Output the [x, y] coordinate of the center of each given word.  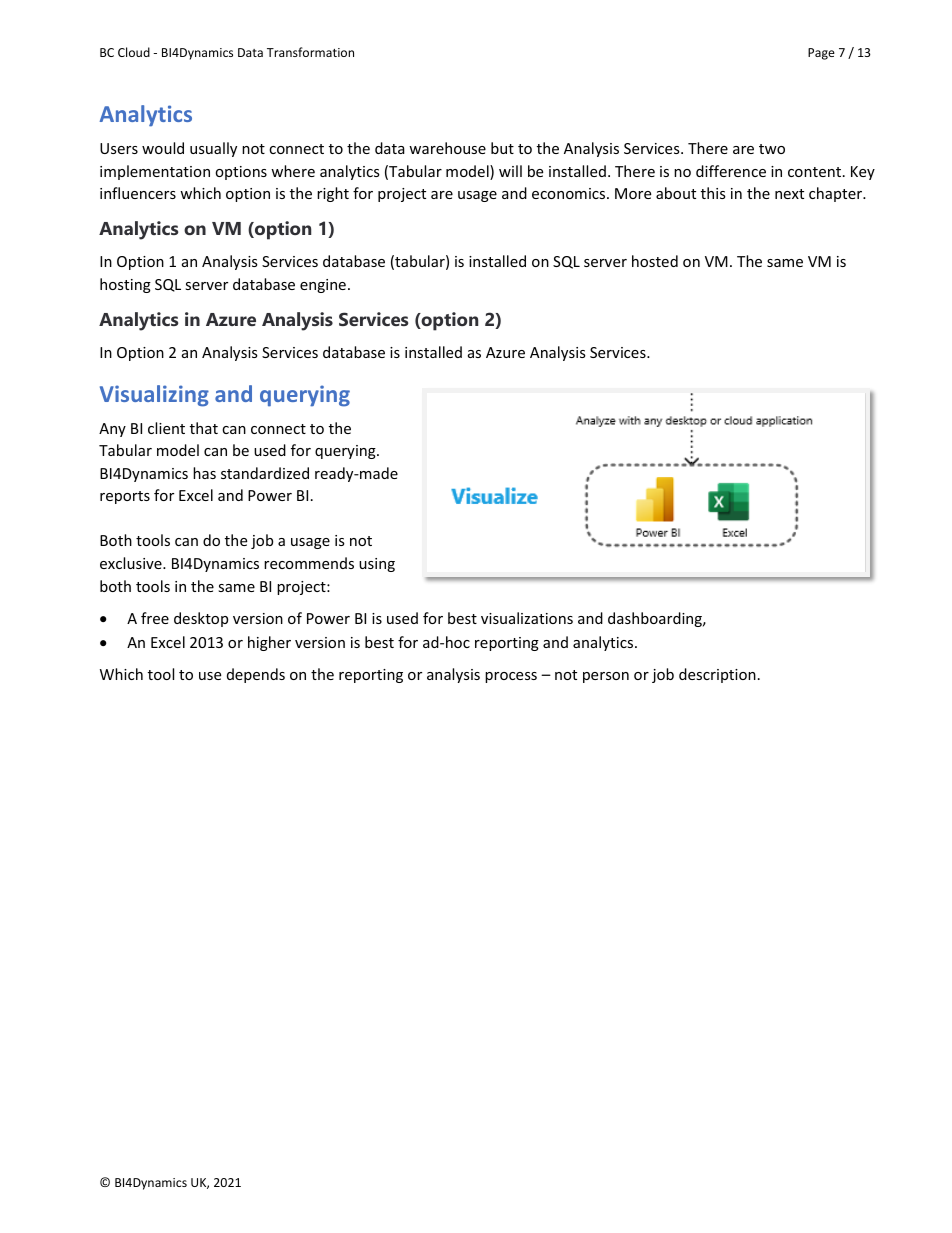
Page [821, 54]
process [511, 677]
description [717, 675]
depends [256, 675]
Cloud [134, 52]
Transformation [310, 52]
